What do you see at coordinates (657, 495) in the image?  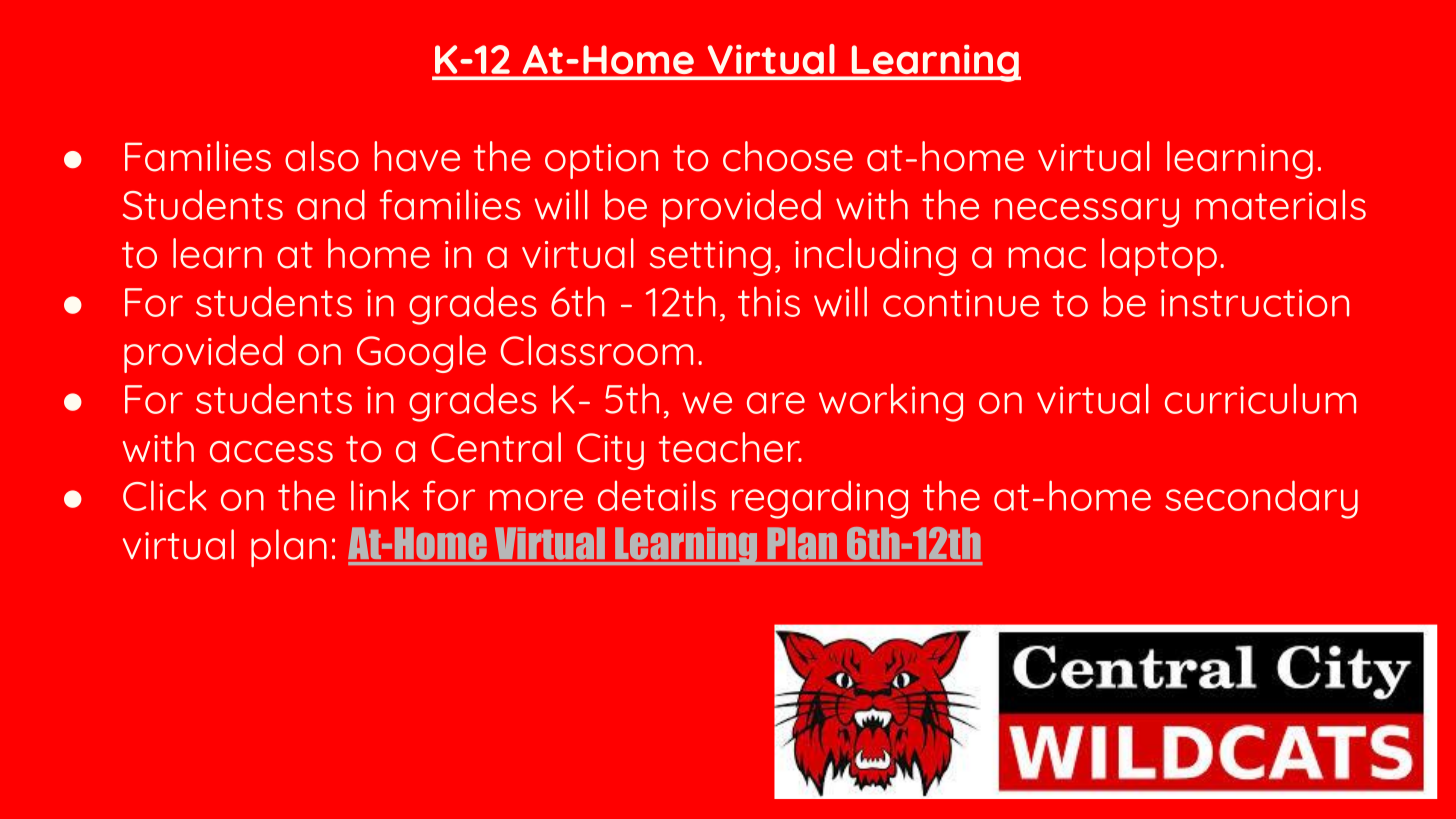 I see `details` at bounding box center [657, 495].
